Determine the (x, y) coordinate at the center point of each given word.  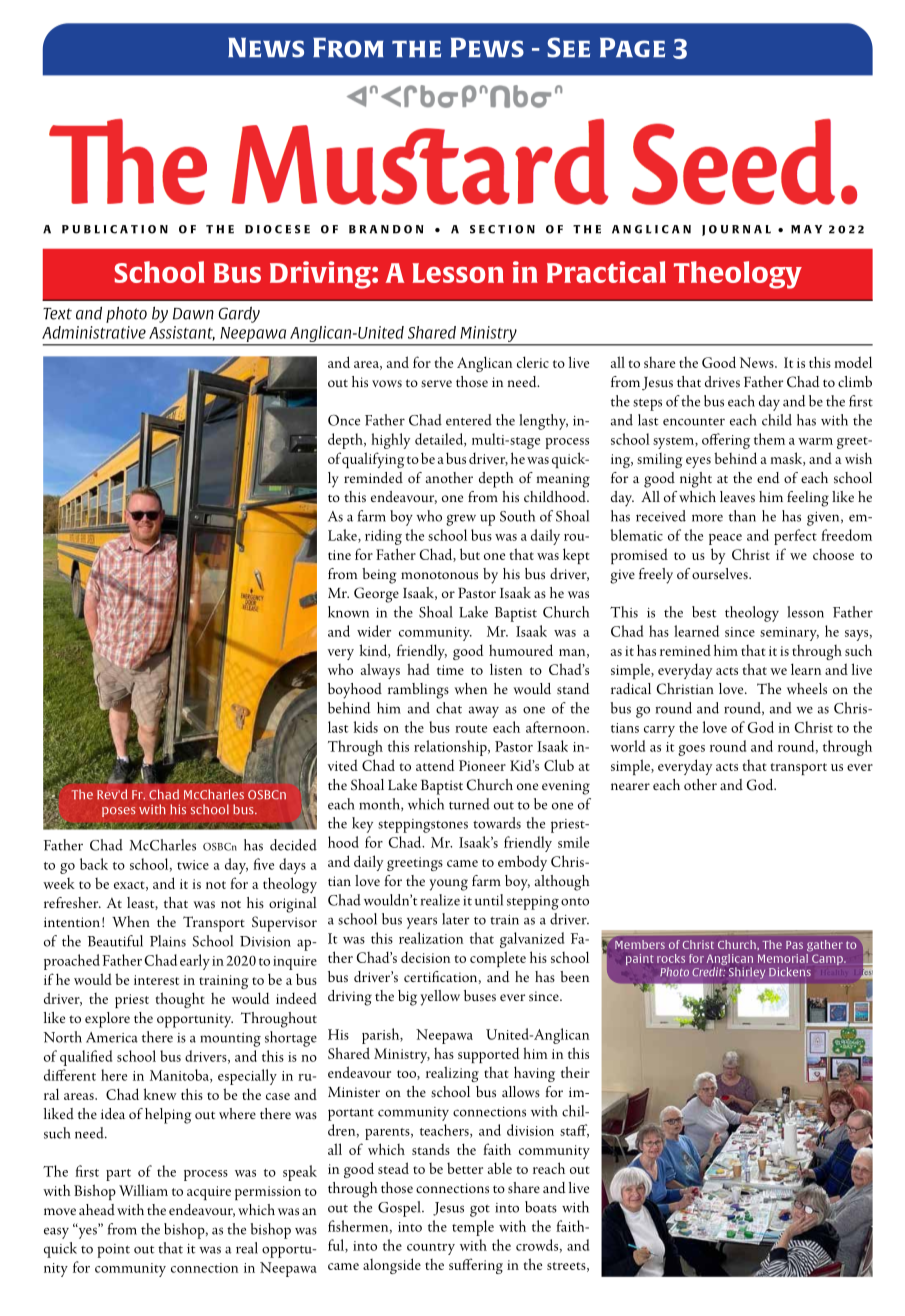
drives (722, 382)
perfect (795, 537)
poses (119, 812)
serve (436, 384)
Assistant (182, 333)
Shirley (747, 973)
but (470, 554)
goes (691, 750)
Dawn (193, 314)
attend (435, 765)
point (113, 1251)
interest (156, 980)
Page (632, 47)
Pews (487, 47)
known (348, 612)
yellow (440, 998)
